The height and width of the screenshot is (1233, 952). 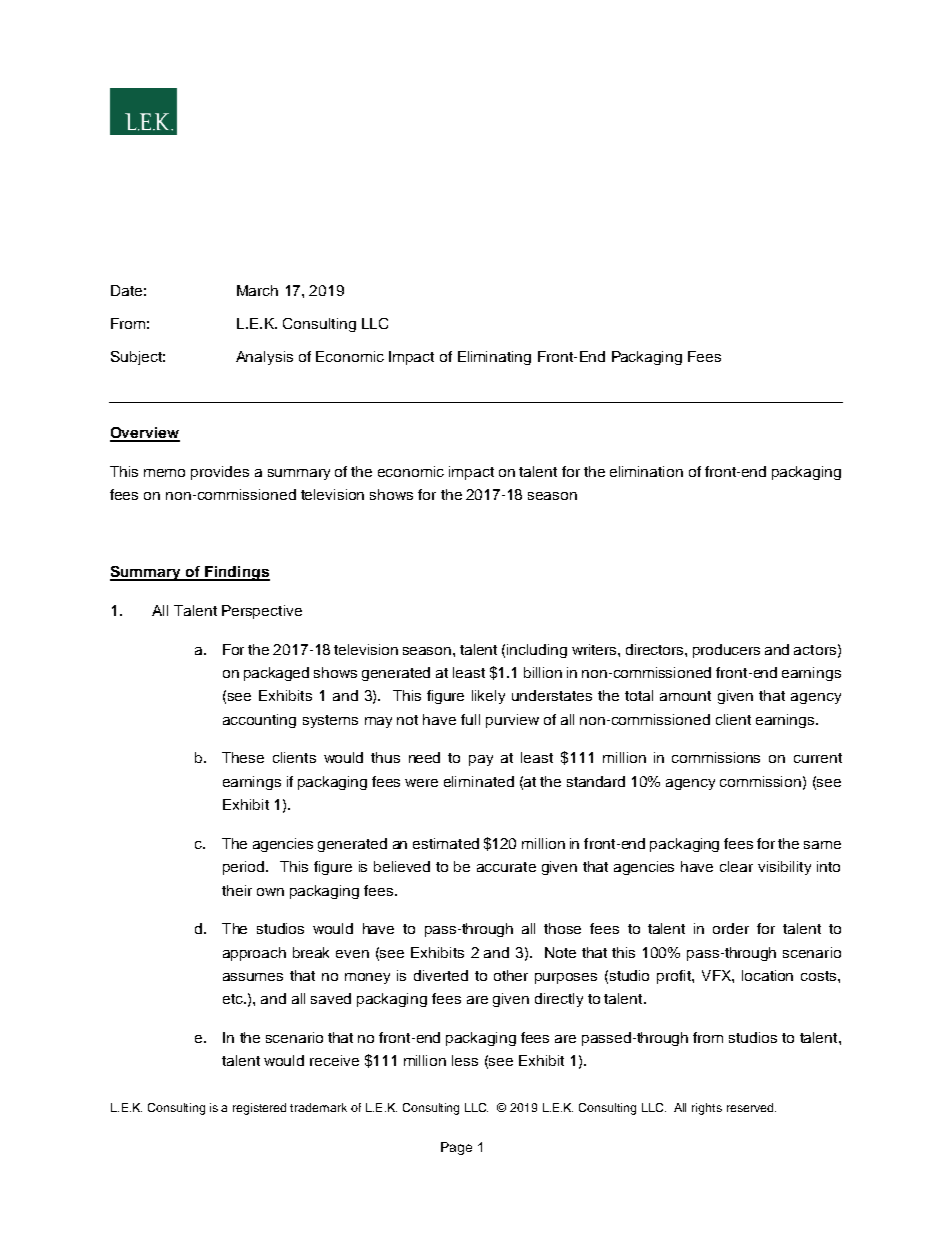 I want to click on Eliminating, so click(x=494, y=358).
